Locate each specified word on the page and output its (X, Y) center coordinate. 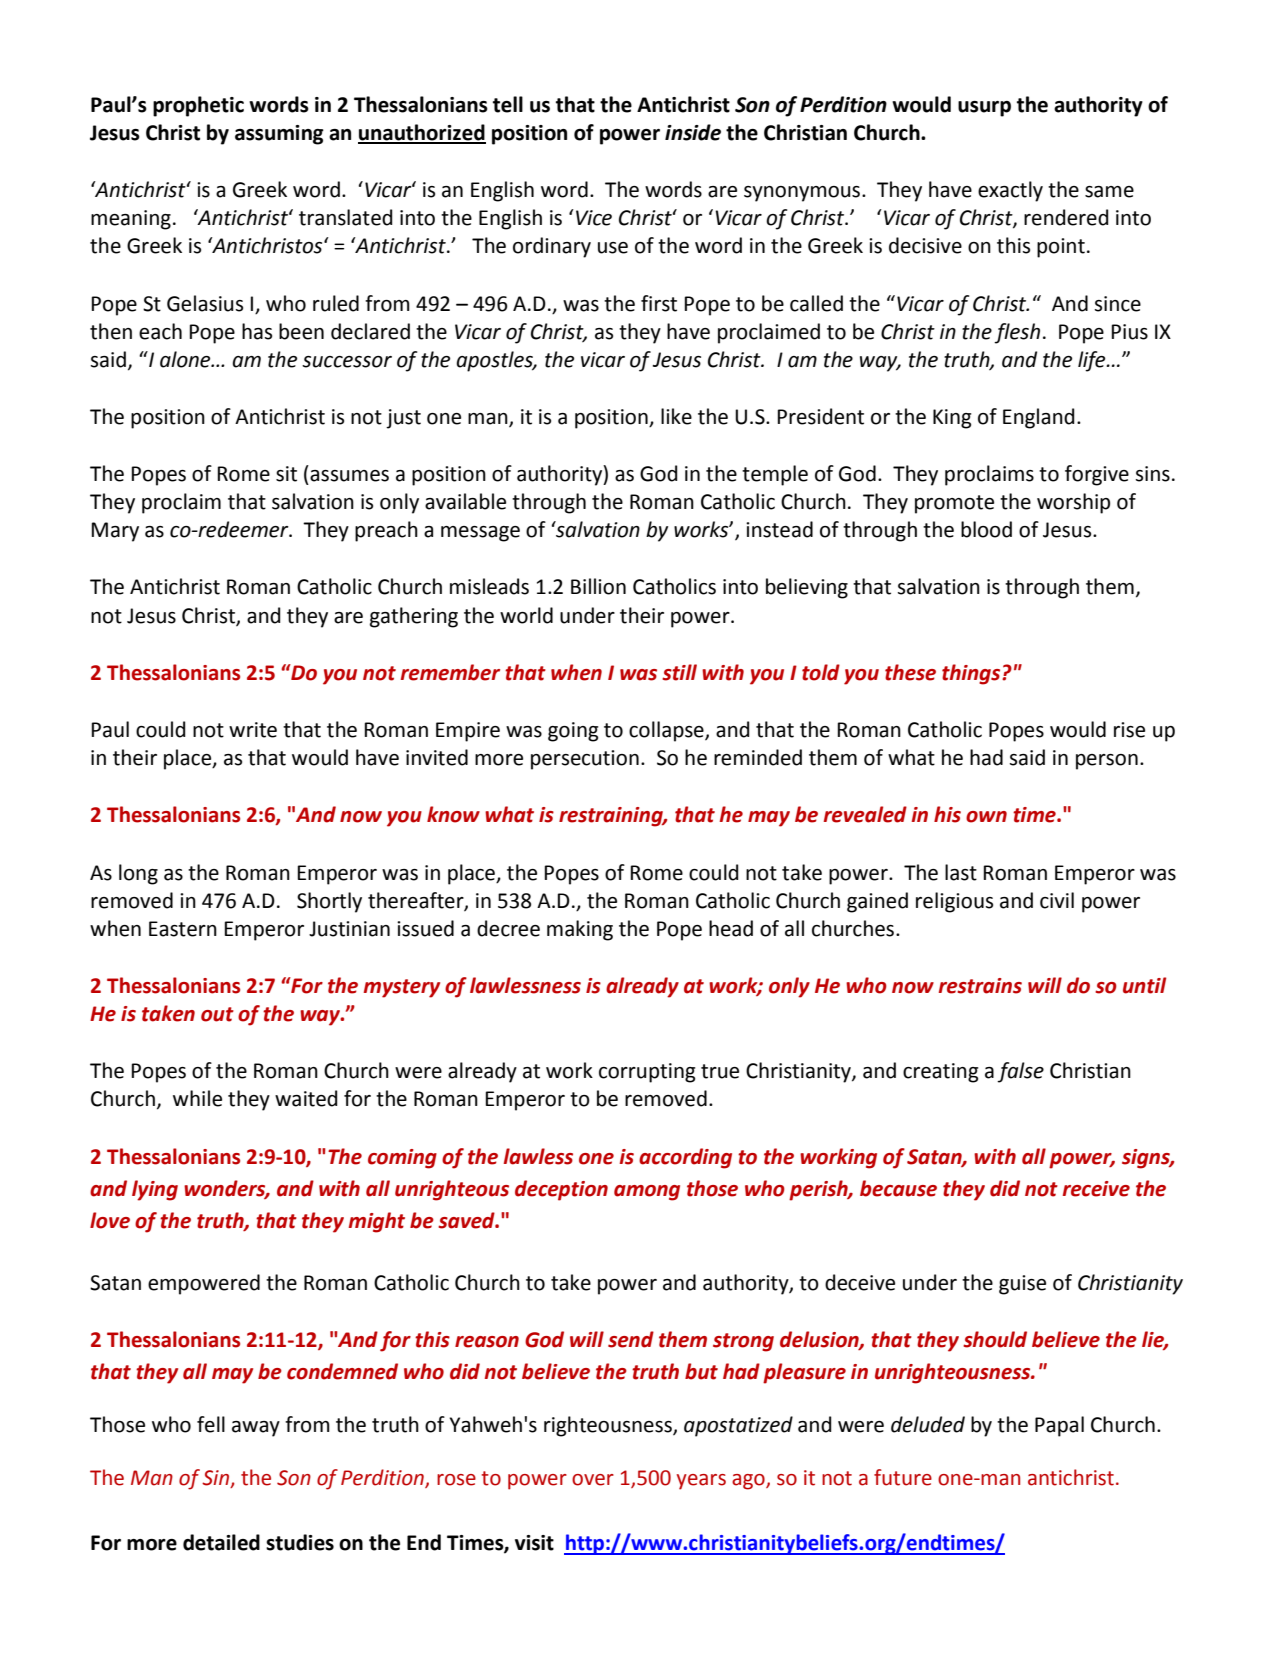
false (1020, 1072)
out (217, 1014)
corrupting (647, 1073)
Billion (598, 586)
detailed (221, 1542)
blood (986, 529)
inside (693, 132)
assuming (279, 135)
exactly (1010, 191)
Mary (115, 532)
